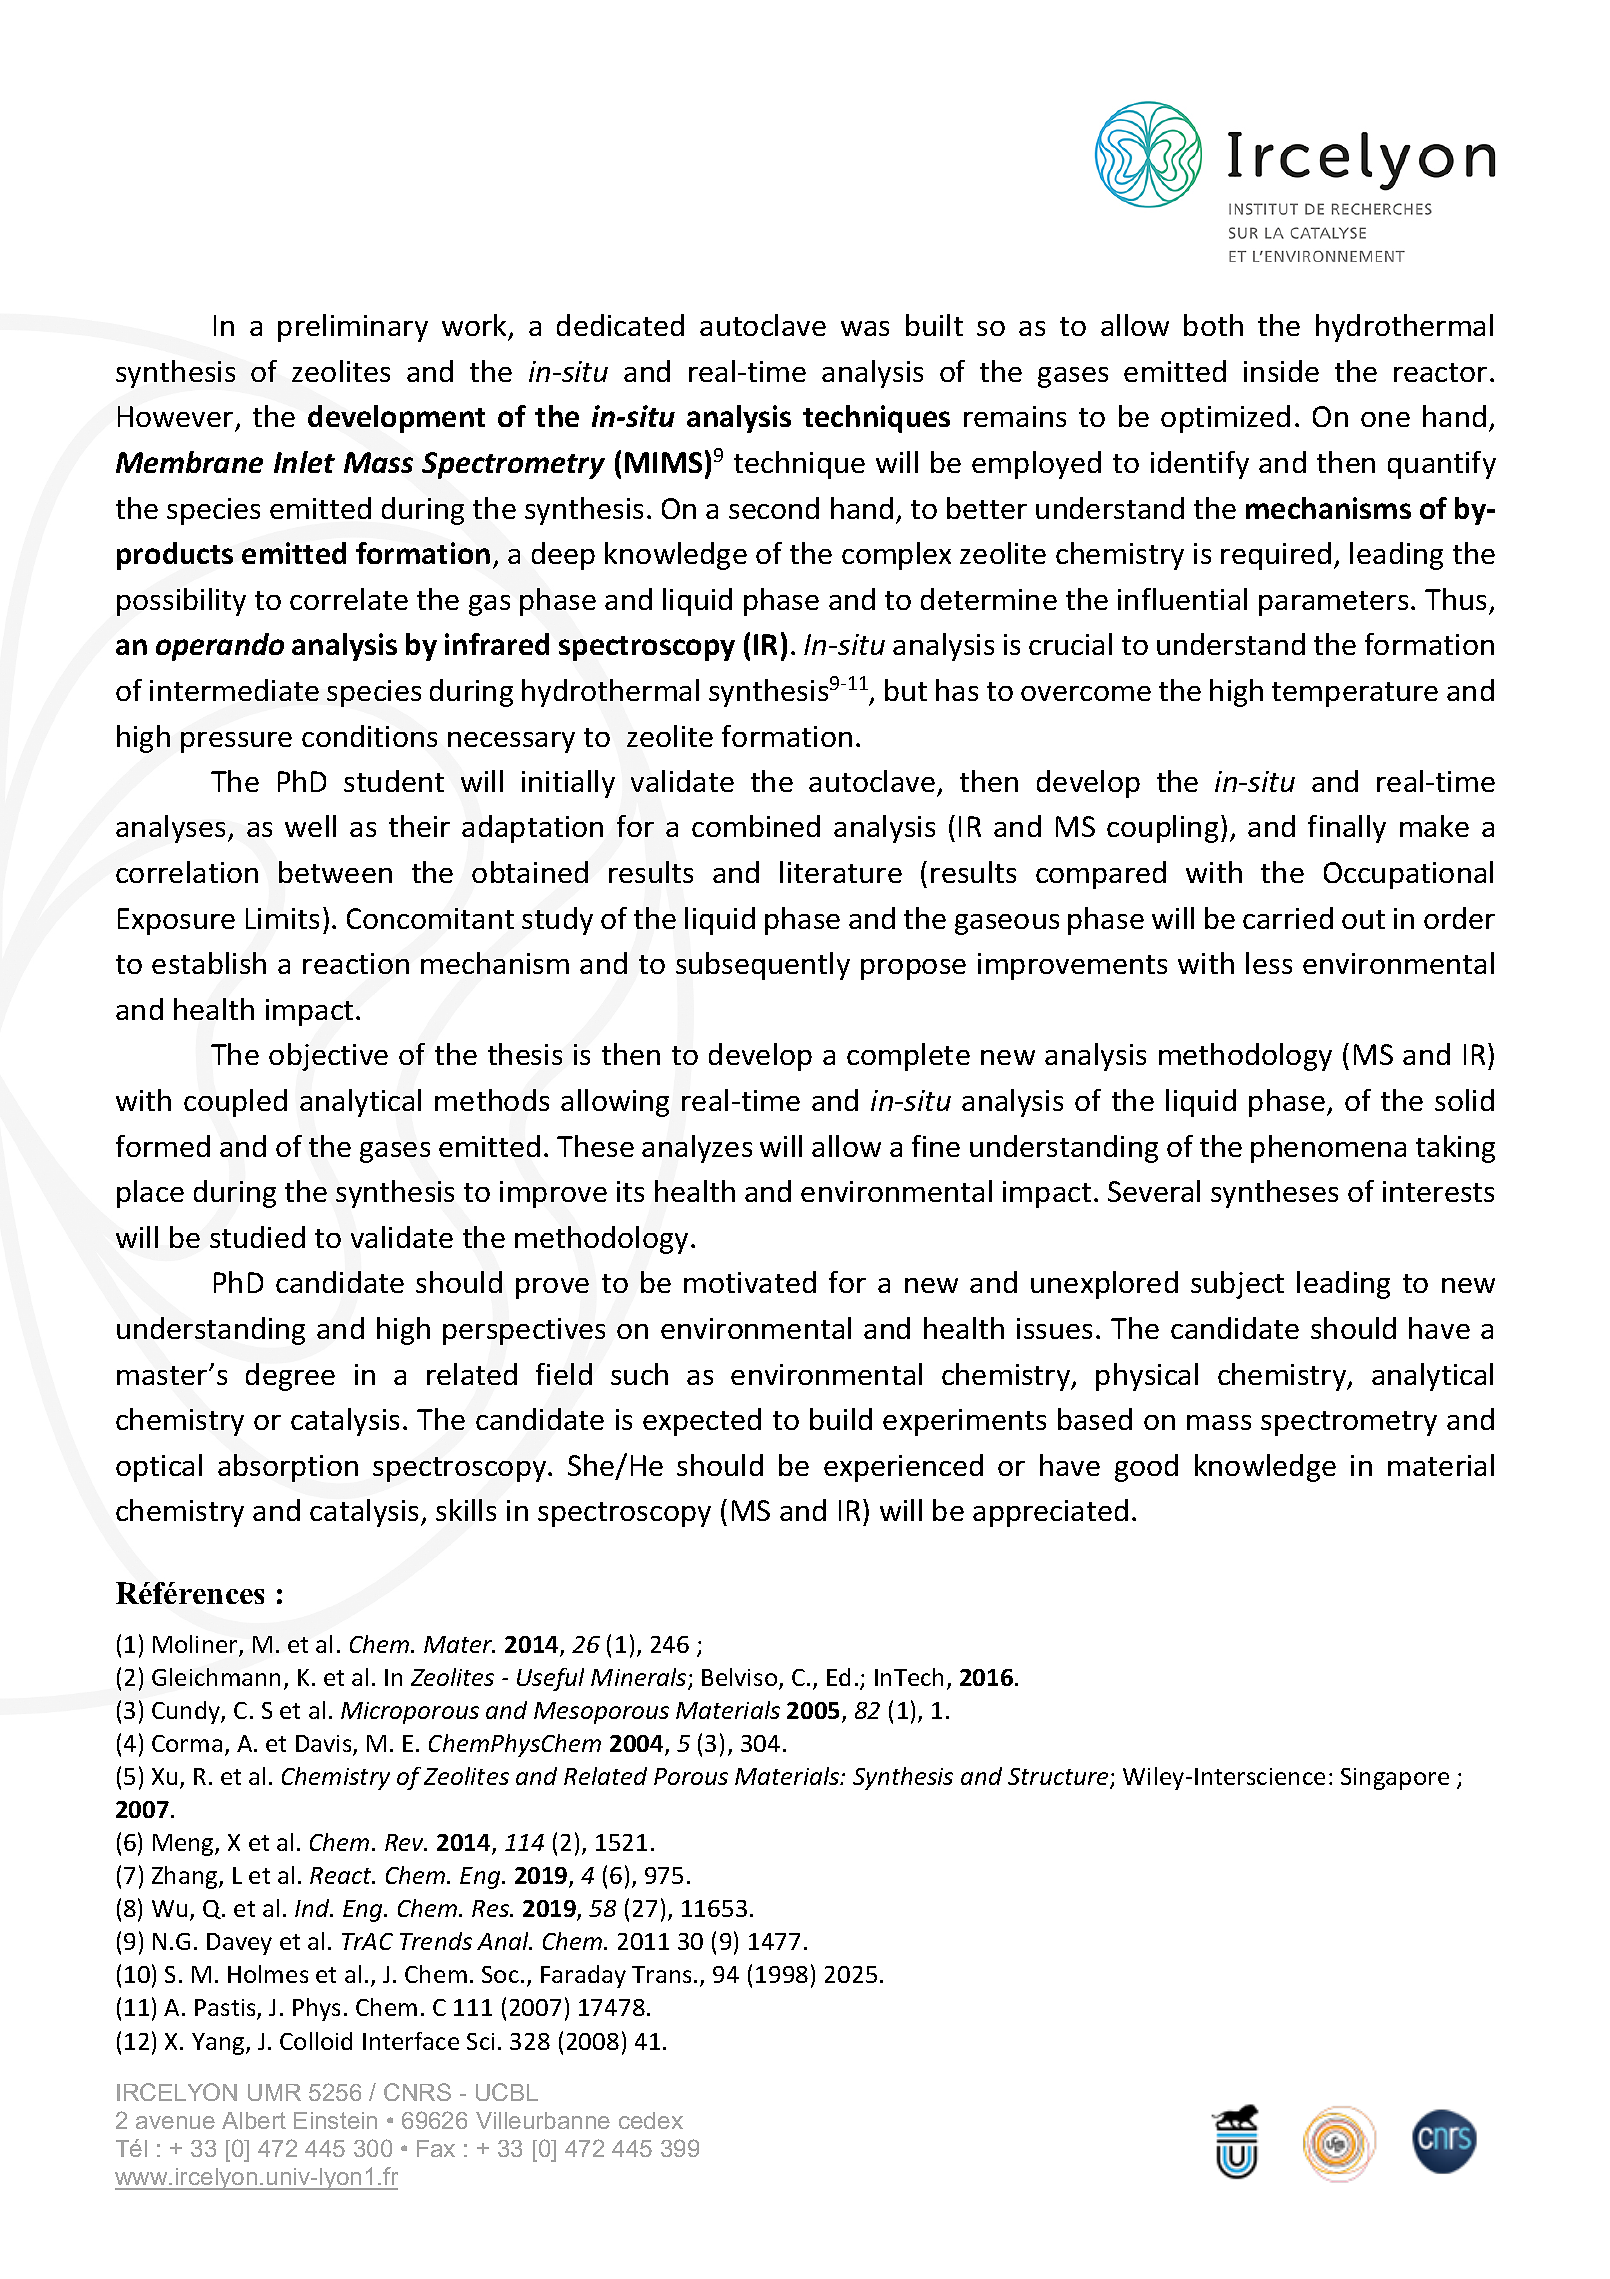  I want to click on Einstein, so click(335, 2120).
